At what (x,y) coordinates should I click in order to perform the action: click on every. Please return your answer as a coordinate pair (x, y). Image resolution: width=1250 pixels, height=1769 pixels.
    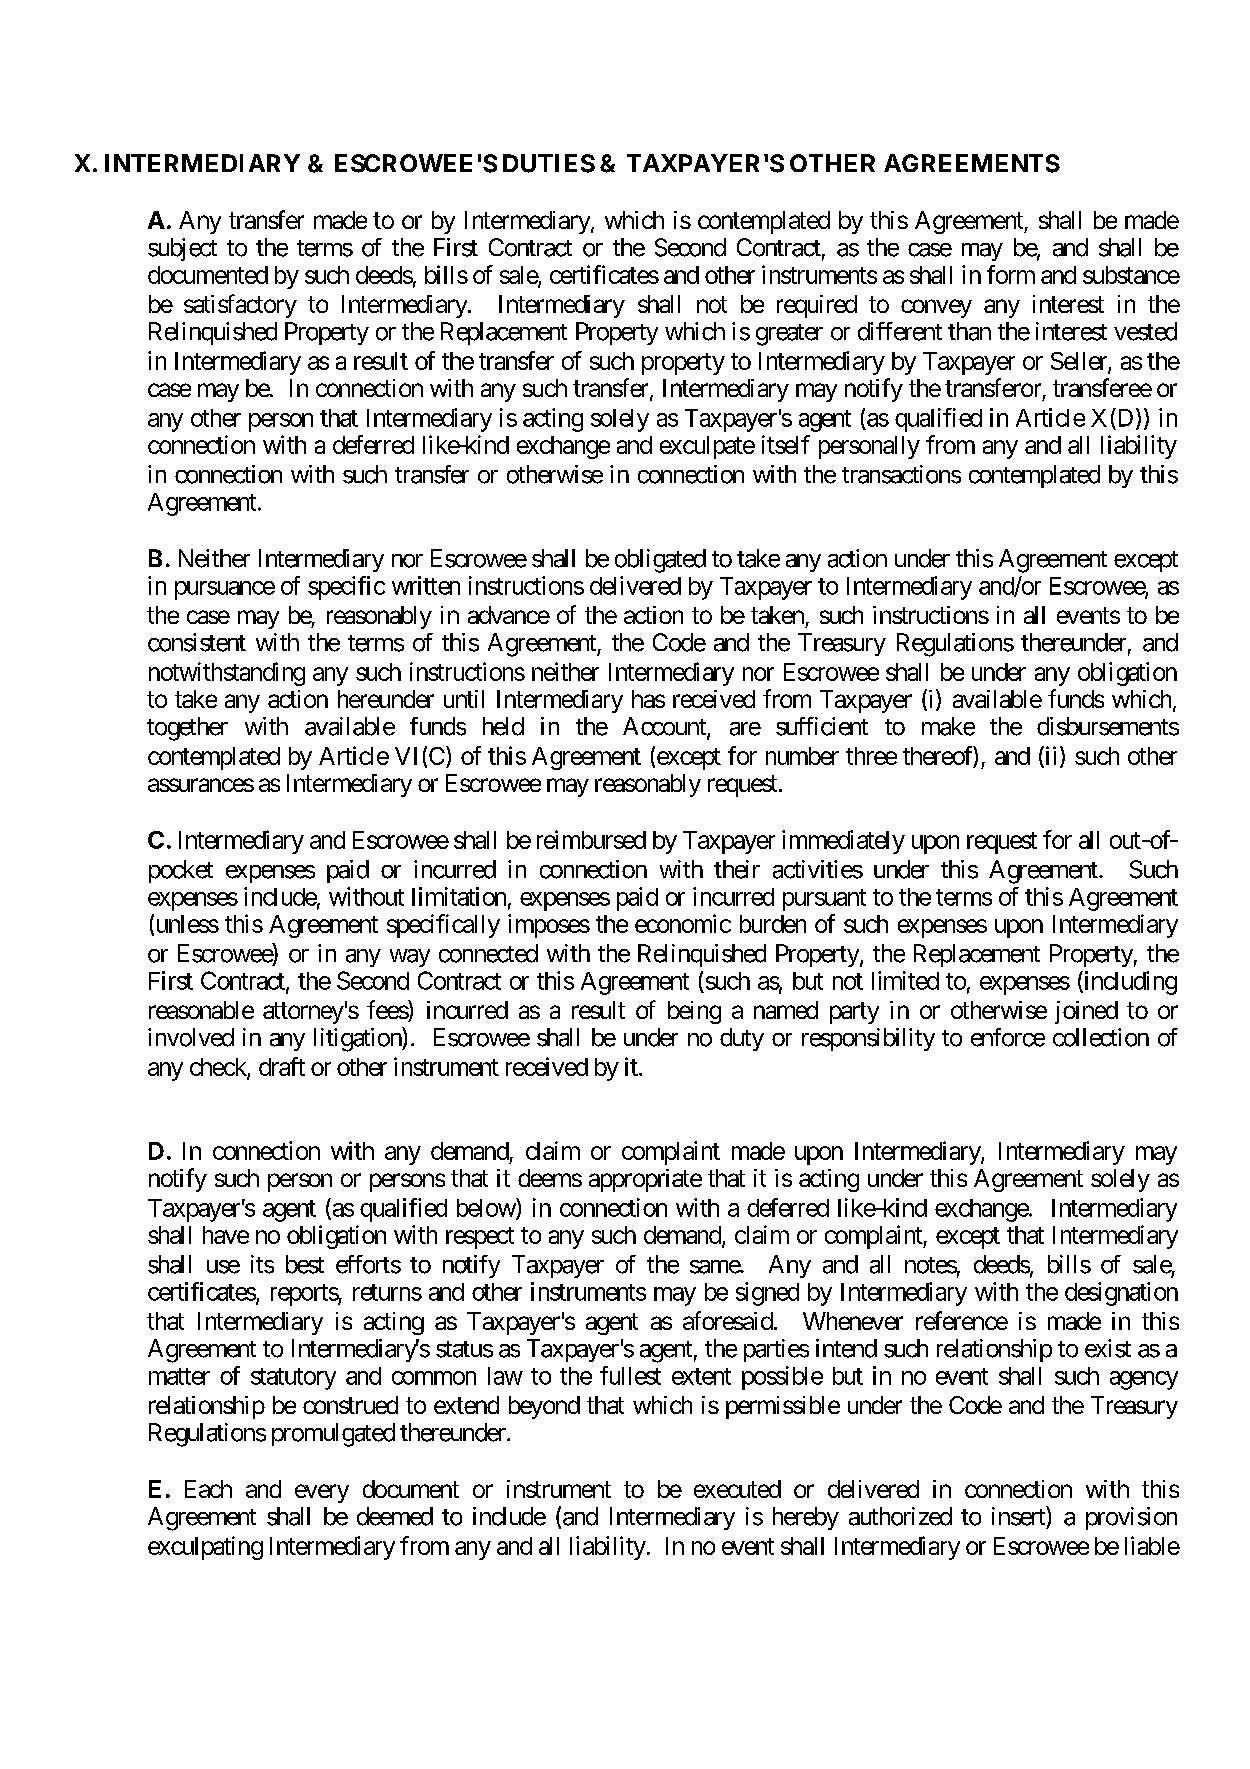
    Looking at the image, I should click on (322, 1493).
